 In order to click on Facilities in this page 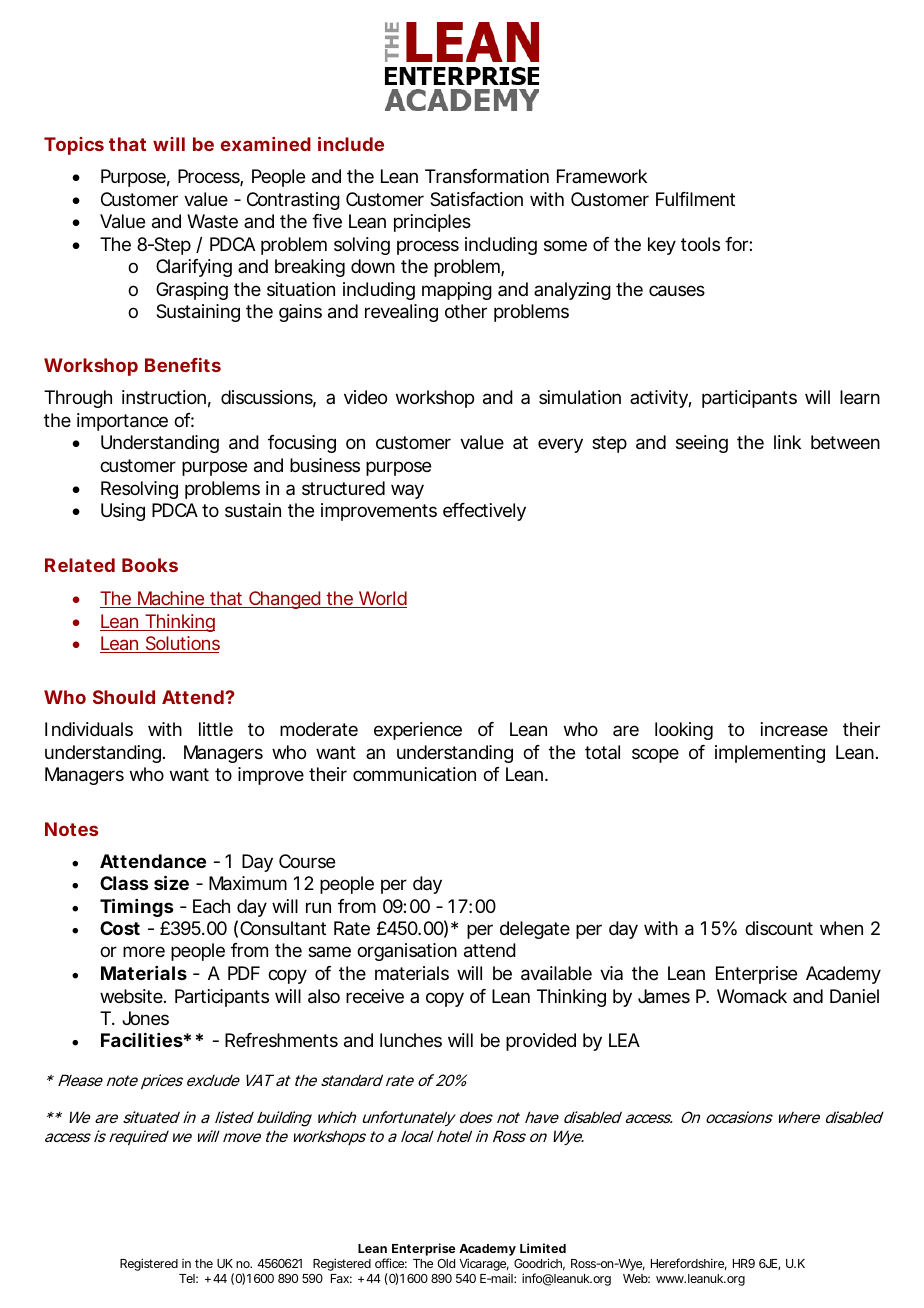, I will do `click(142, 1040)`.
